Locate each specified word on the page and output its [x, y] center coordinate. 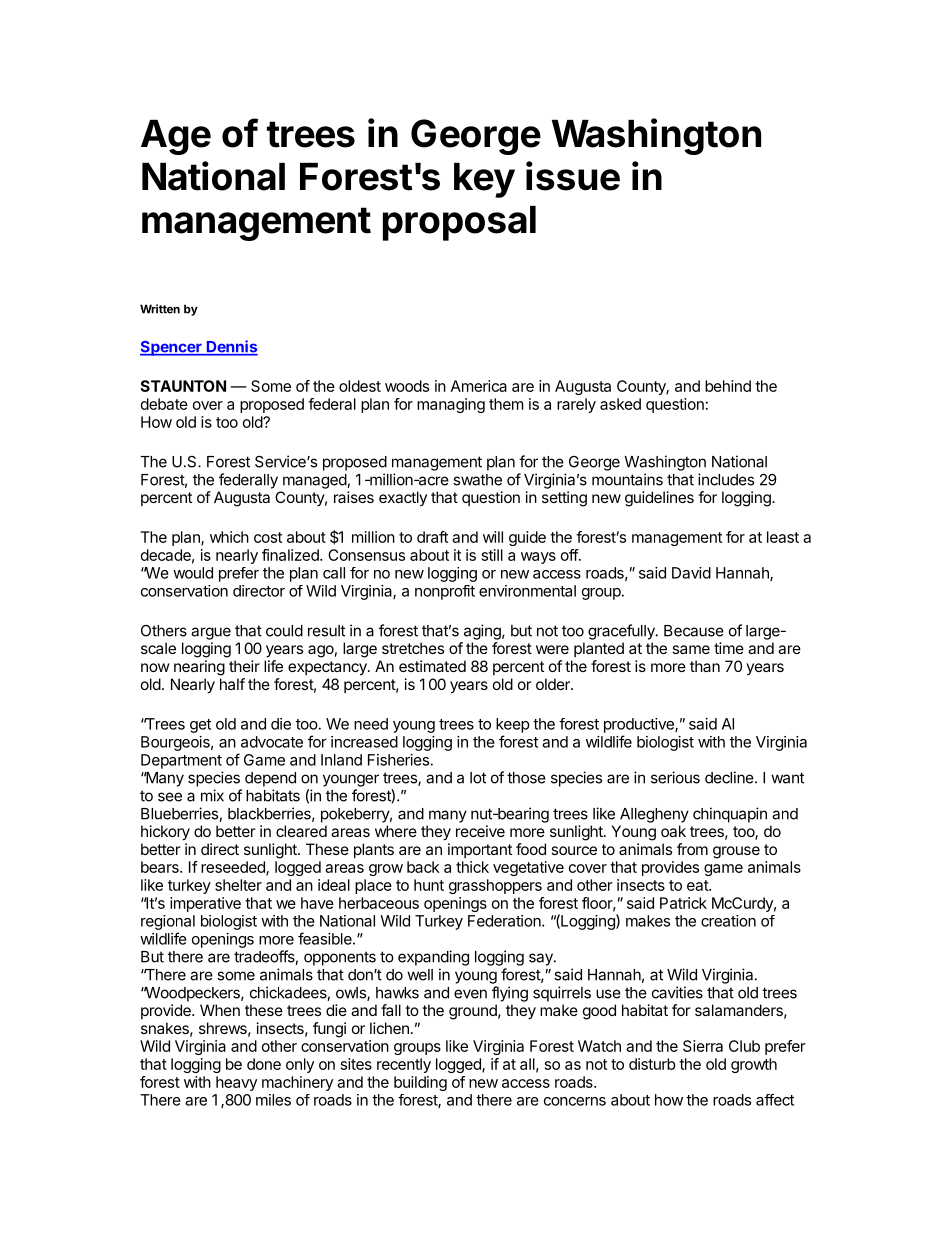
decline [730, 777]
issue [573, 176]
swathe [477, 480]
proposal [459, 223]
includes [726, 479]
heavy [236, 1083]
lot [478, 778]
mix [212, 795]
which [229, 537]
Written [160, 309]
